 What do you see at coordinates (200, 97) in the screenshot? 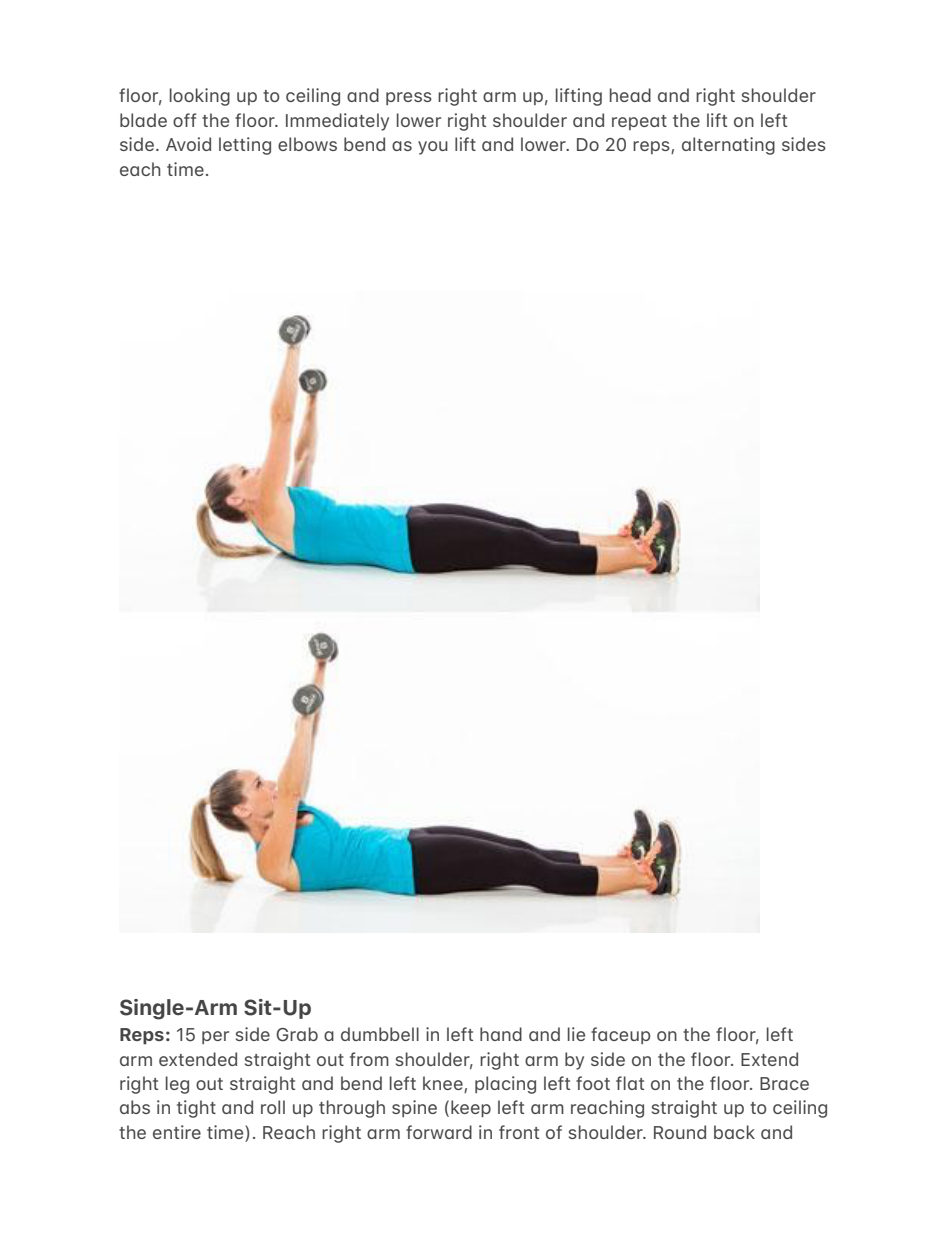
I see `looking` at bounding box center [200, 97].
